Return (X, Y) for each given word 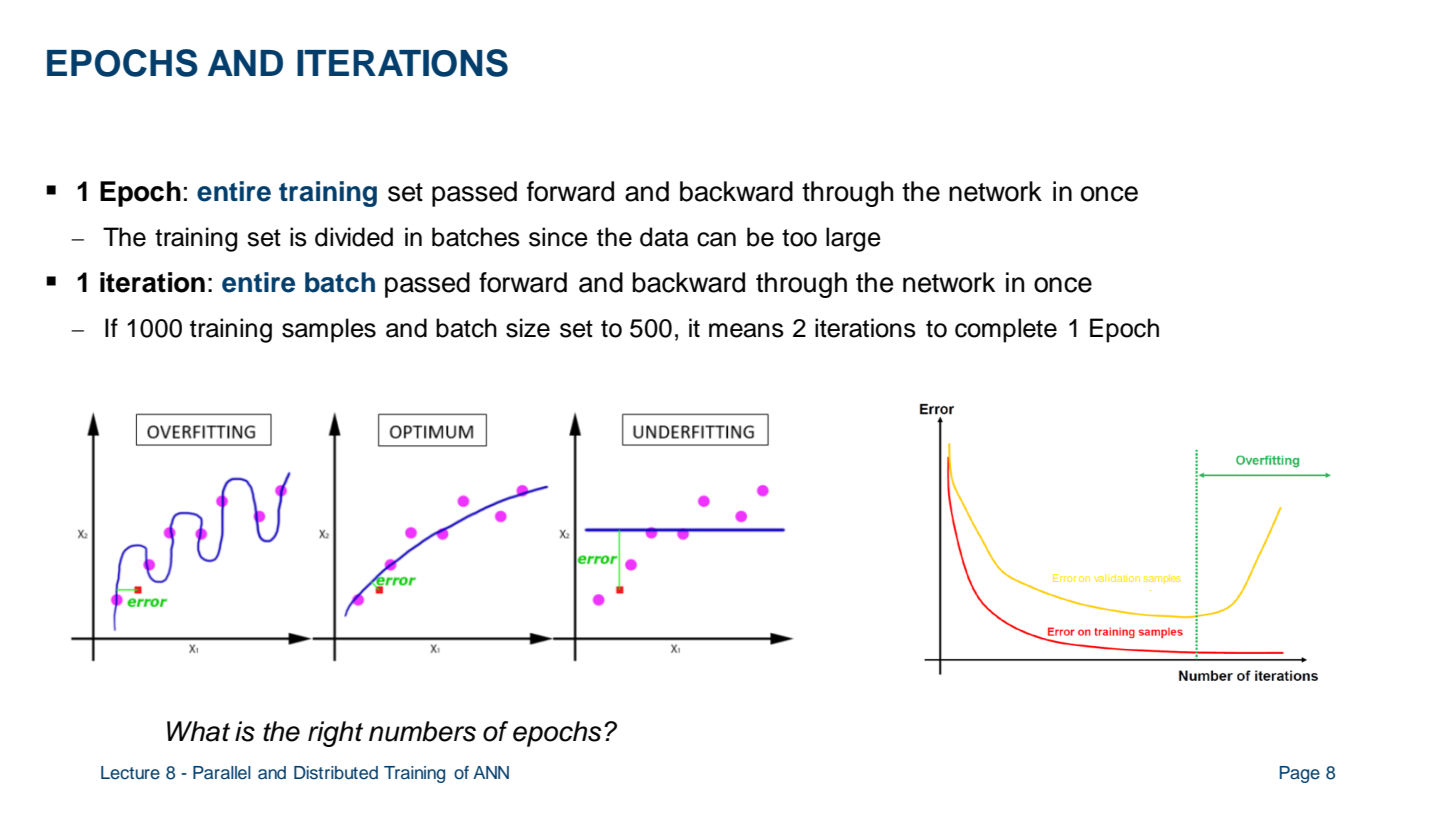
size (528, 328)
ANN (491, 772)
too (799, 238)
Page (1300, 774)
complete (1006, 330)
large (853, 239)
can (716, 239)
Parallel (222, 773)
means (746, 330)
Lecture (130, 773)
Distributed (336, 773)
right (335, 734)
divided (354, 237)
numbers (422, 731)
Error (1064, 578)
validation (1117, 578)
